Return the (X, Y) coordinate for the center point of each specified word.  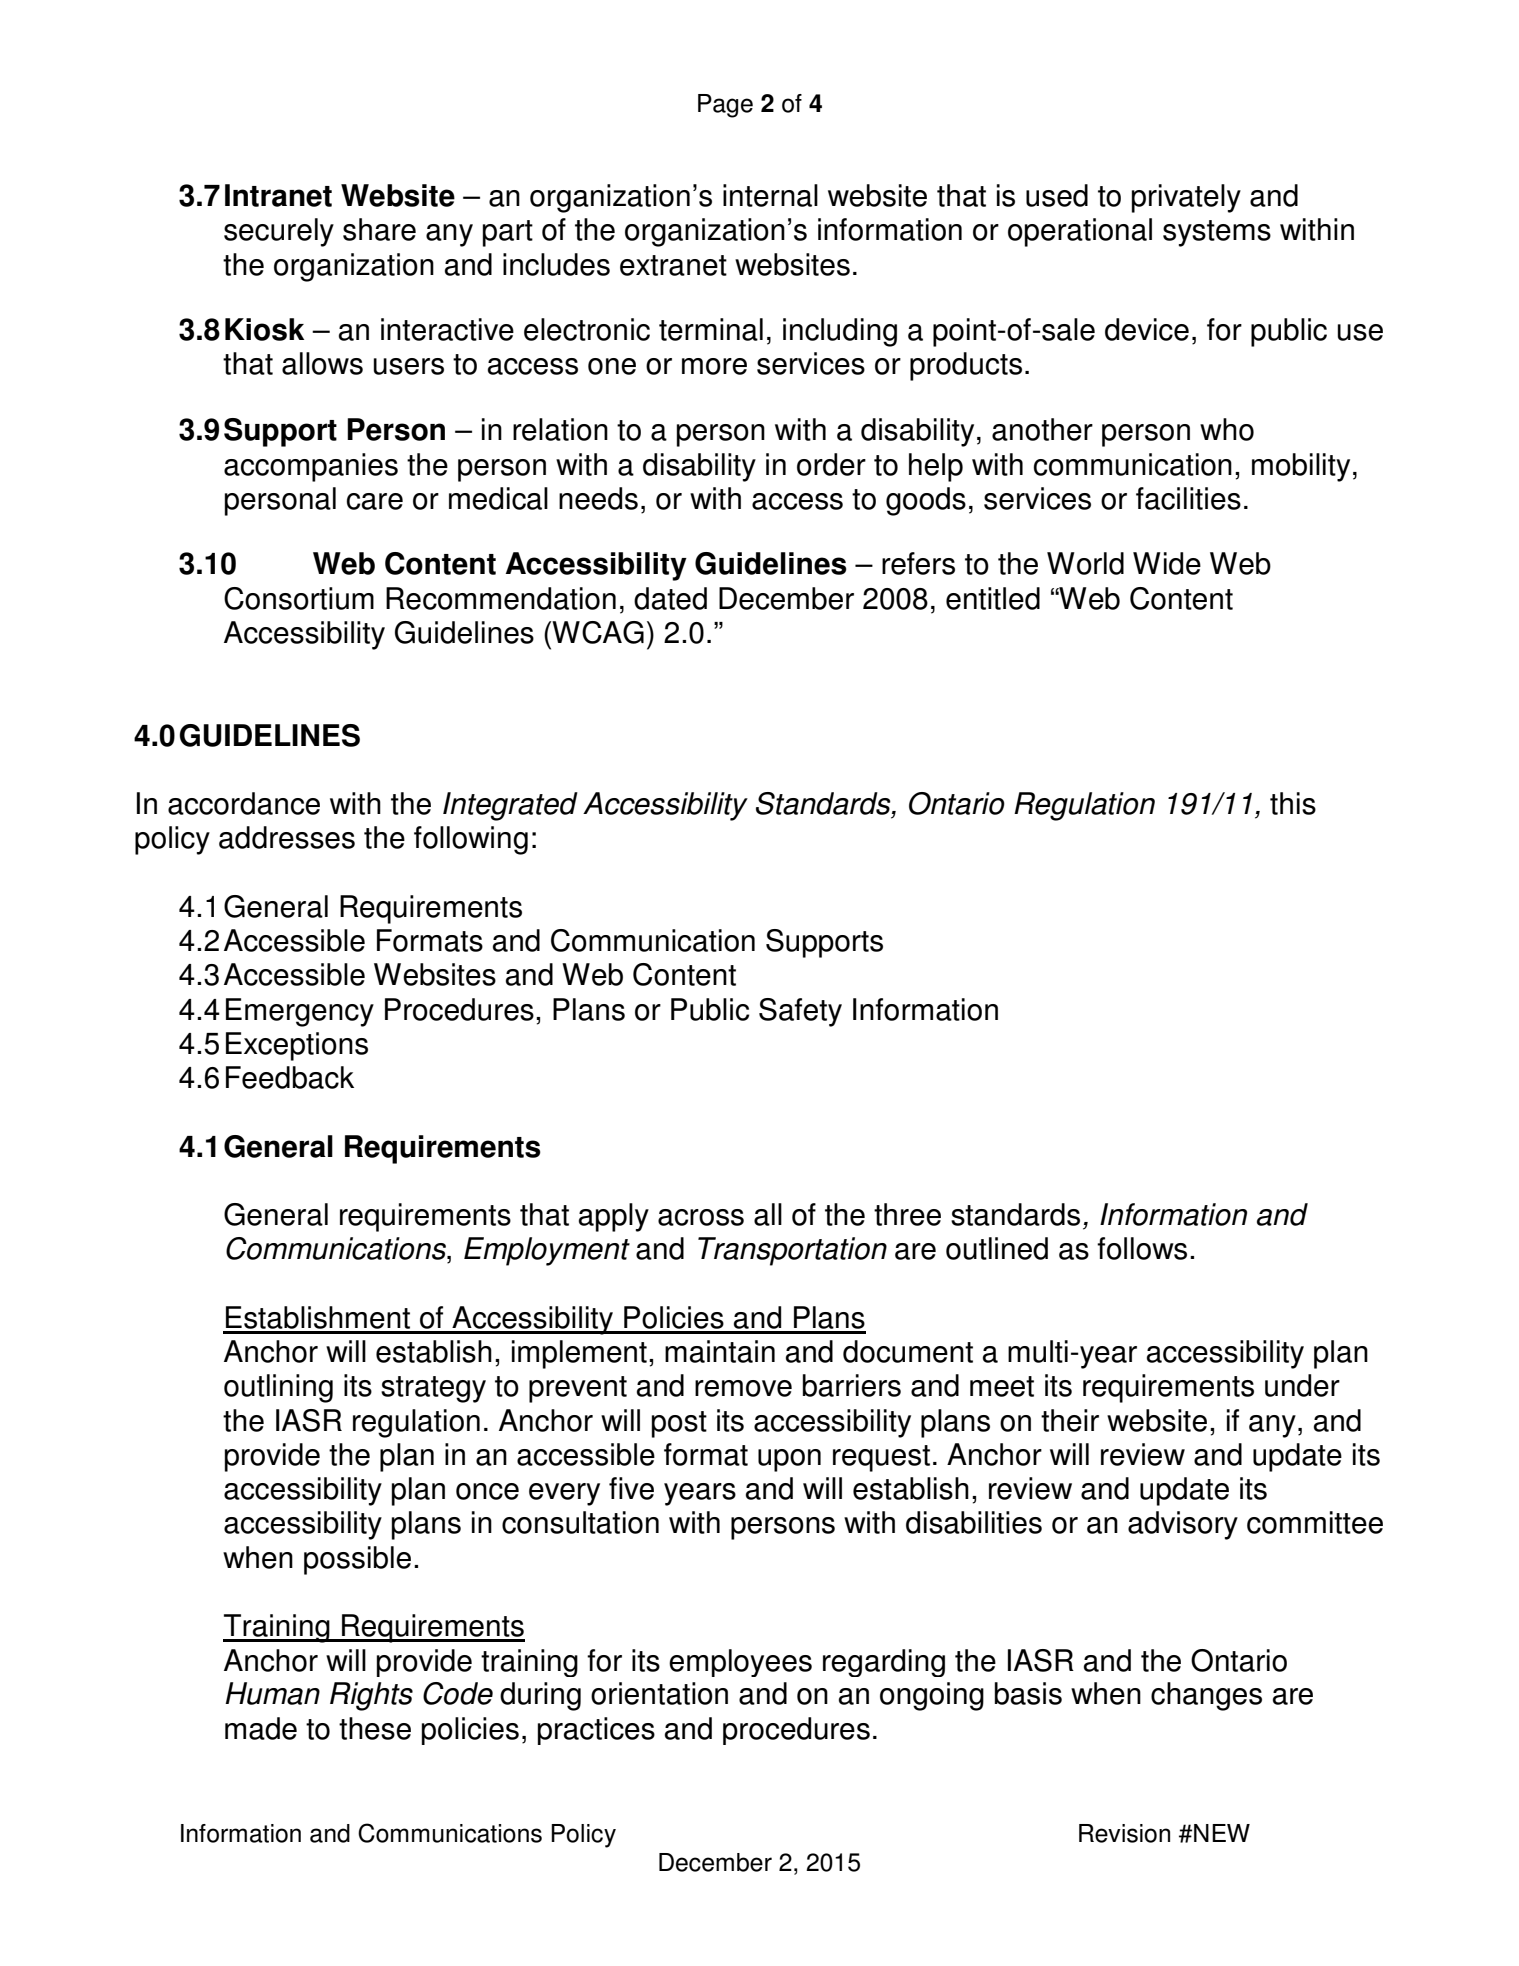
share (379, 229)
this (1293, 803)
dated (670, 598)
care (375, 501)
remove (743, 1388)
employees (740, 1663)
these (375, 1728)
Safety (800, 1012)
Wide (1167, 563)
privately (1186, 198)
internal (770, 195)
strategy (433, 1389)
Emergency (300, 1012)
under (1302, 1385)
